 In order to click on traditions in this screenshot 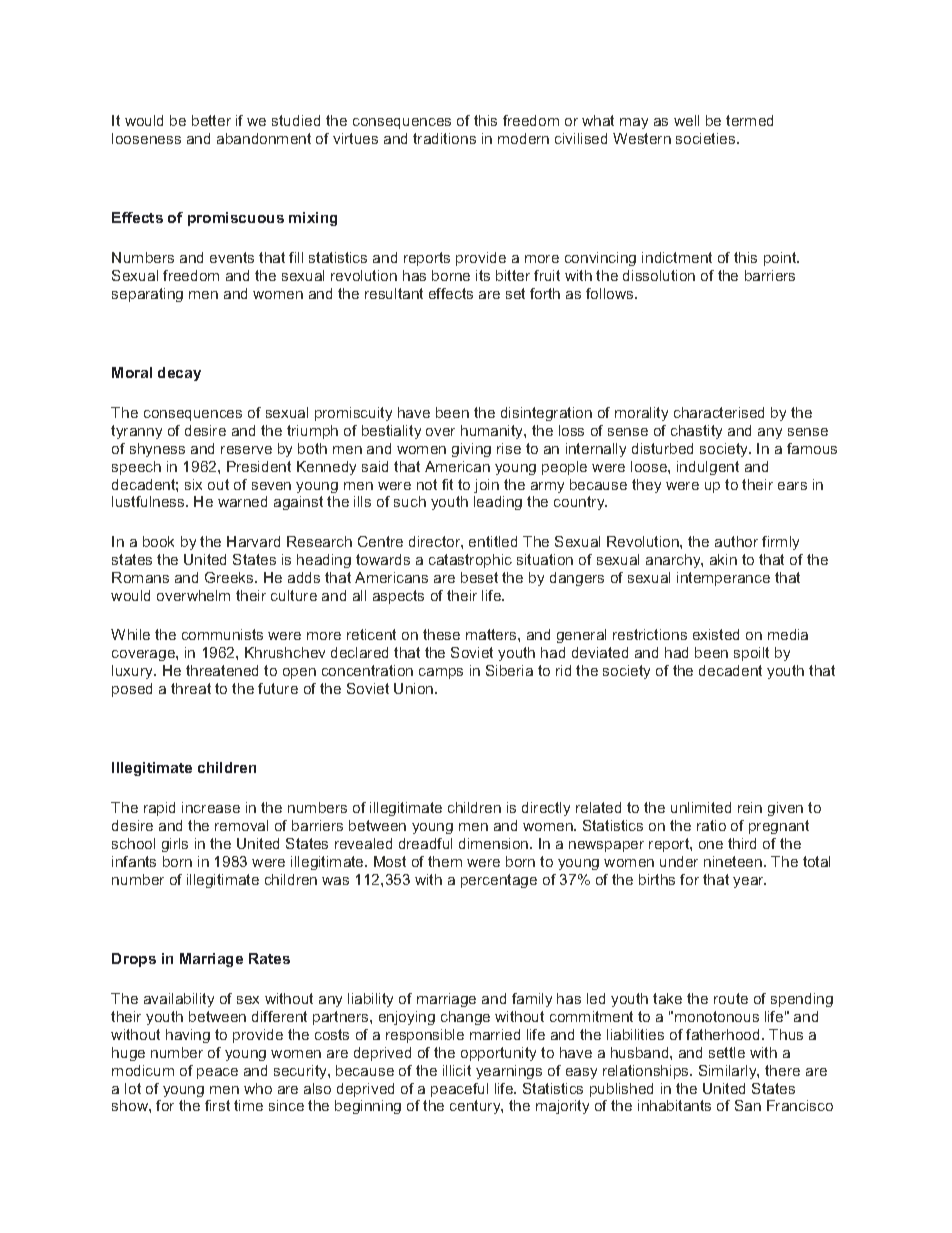, I will do `click(444, 138)`.
